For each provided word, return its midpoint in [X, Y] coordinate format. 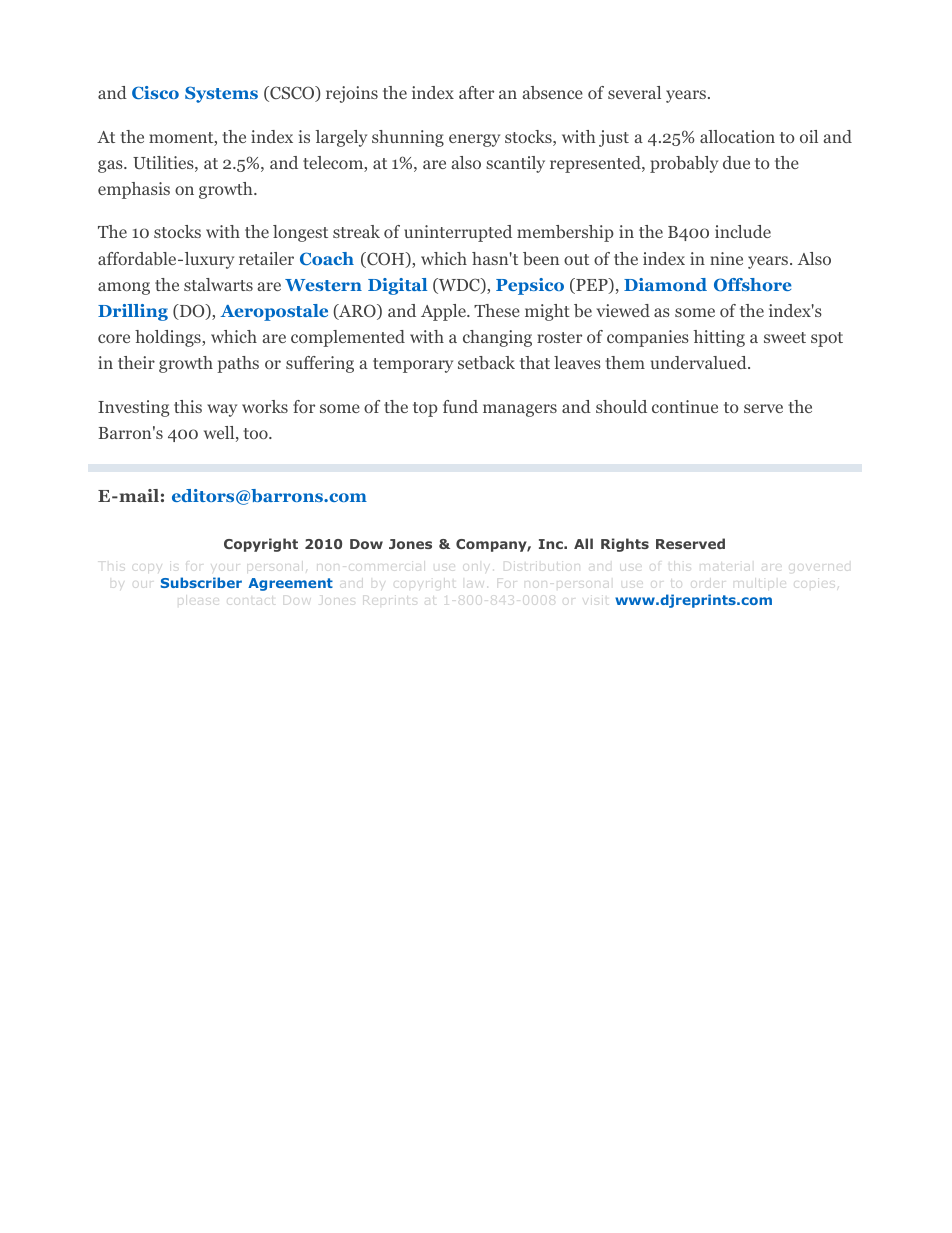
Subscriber [201, 582]
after [476, 92]
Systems [221, 94]
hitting [719, 338]
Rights [625, 545]
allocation [737, 136]
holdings [169, 338]
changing [497, 338]
